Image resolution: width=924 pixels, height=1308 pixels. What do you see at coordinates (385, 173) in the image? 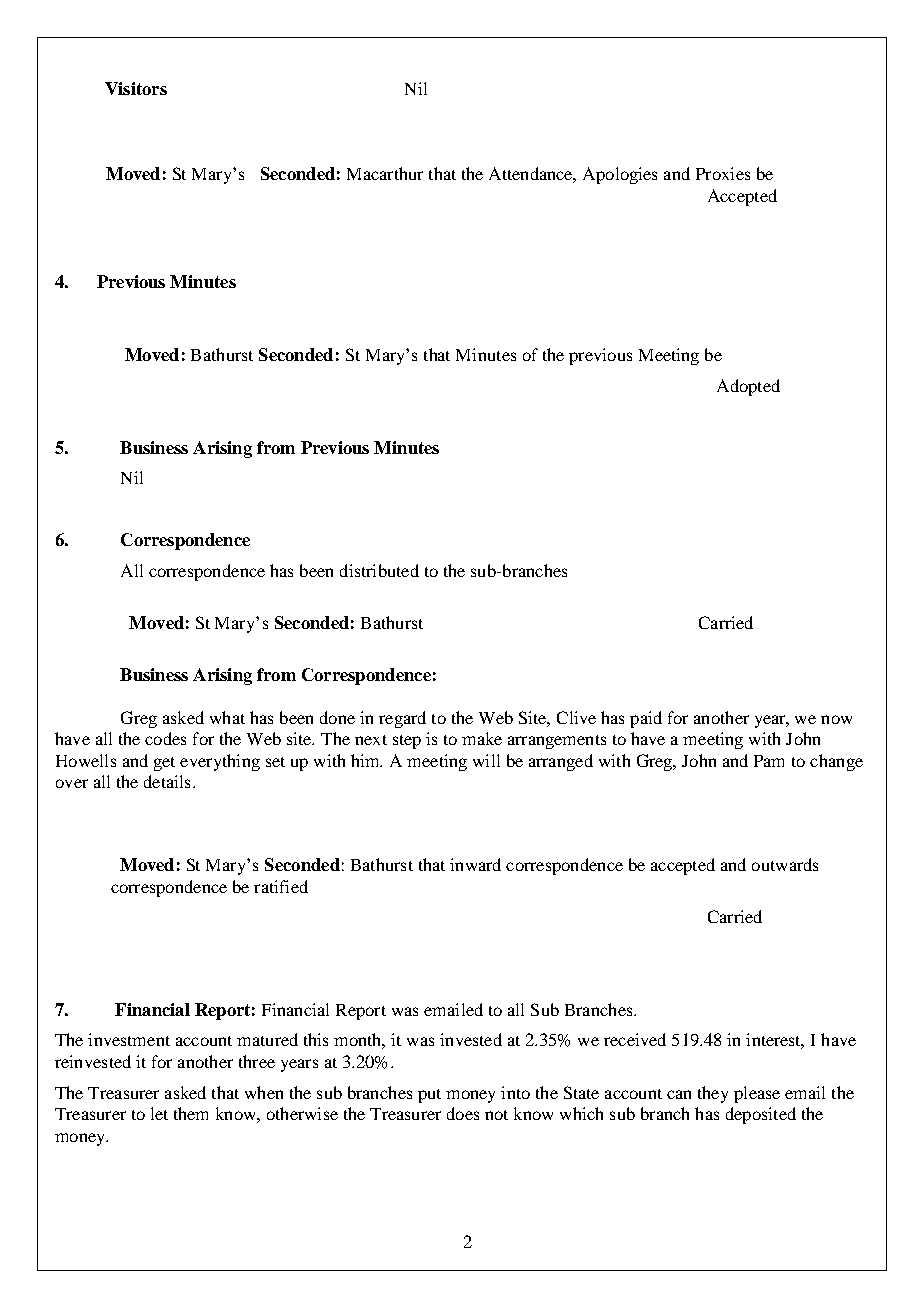
I see `Macarthur` at bounding box center [385, 173].
